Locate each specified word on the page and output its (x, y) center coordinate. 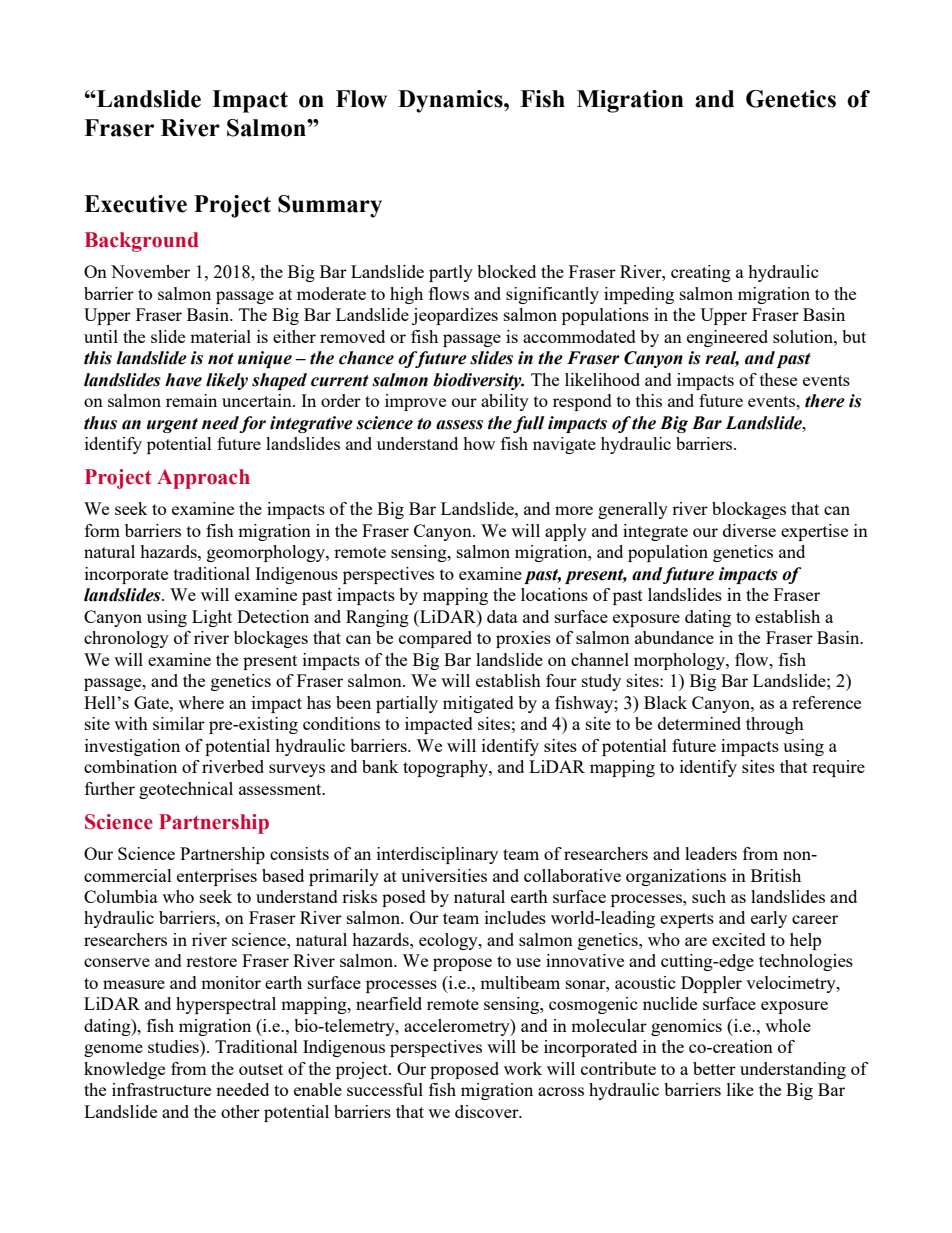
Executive (135, 204)
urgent (172, 425)
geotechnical (186, 790)
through (775, 725)
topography (446, 768)
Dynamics (451, 101)
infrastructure (161, 1089)
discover (488, 1111)
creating (701, 273)
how (479, 443)
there (825, 401)
